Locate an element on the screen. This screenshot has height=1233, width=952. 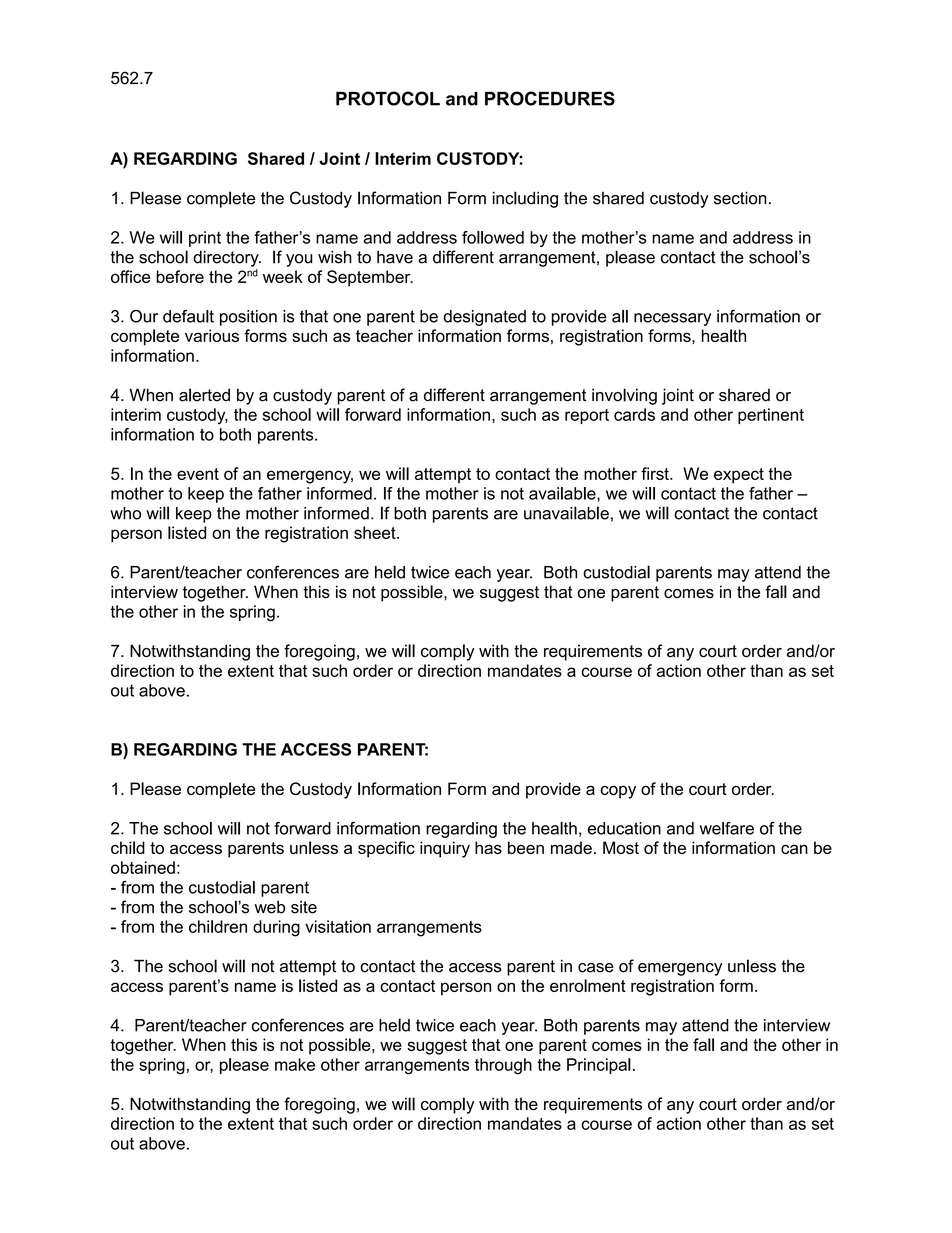
print is located at coordinates (205, 239).
